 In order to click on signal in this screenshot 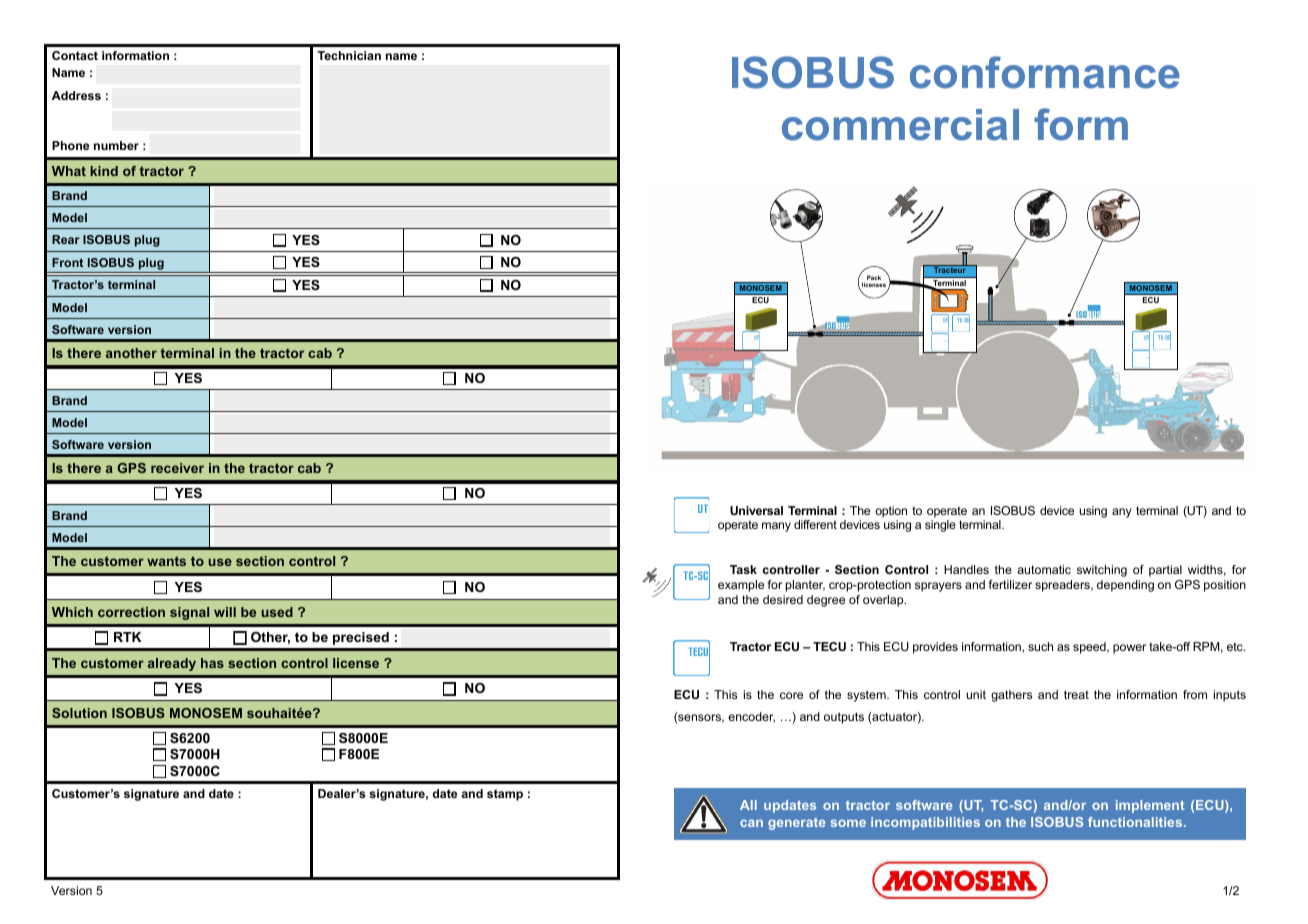, I will do `click(189, 613)`.
